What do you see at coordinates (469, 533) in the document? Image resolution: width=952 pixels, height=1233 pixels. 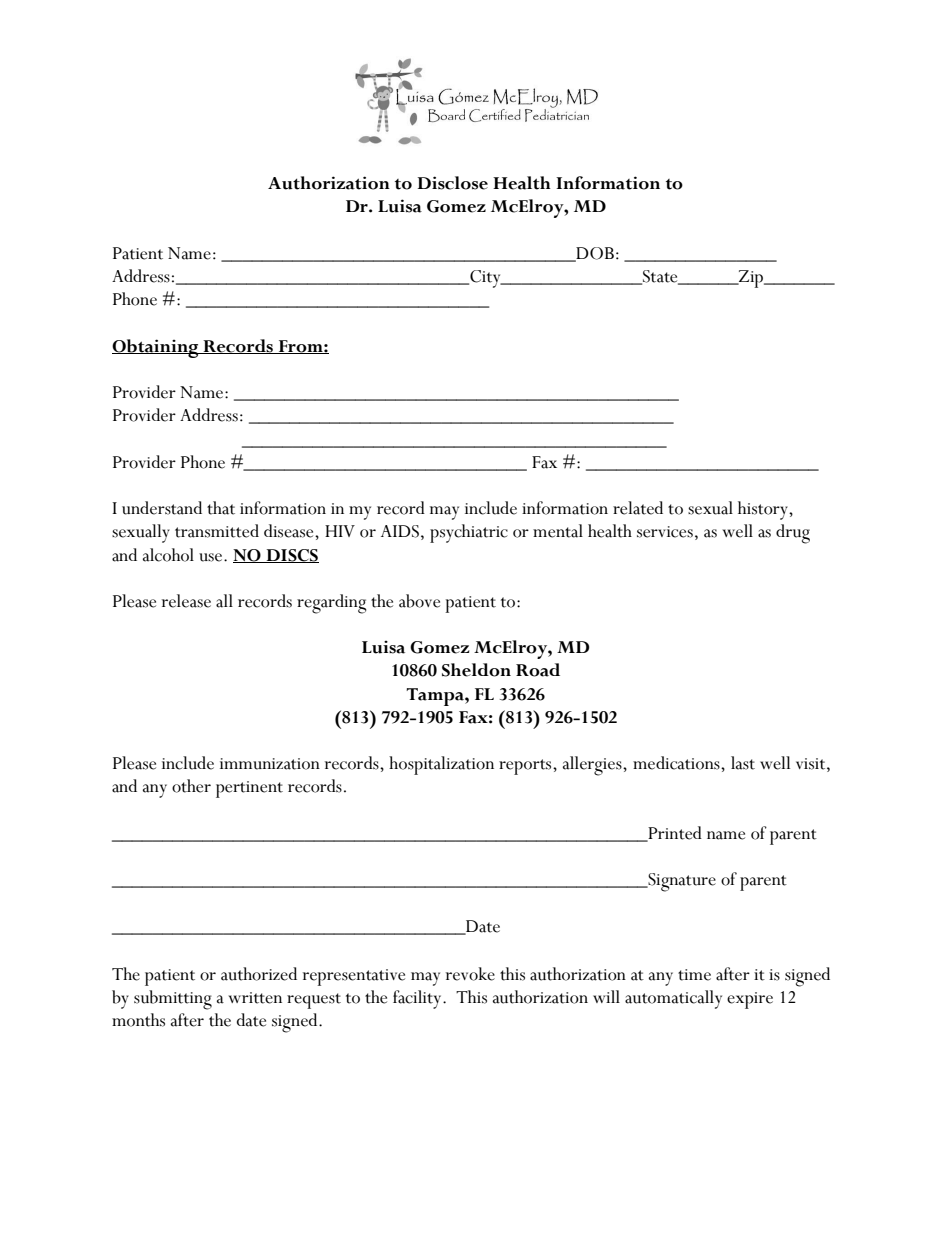 I see `psychiatric` at bounding box center [469, 533].
